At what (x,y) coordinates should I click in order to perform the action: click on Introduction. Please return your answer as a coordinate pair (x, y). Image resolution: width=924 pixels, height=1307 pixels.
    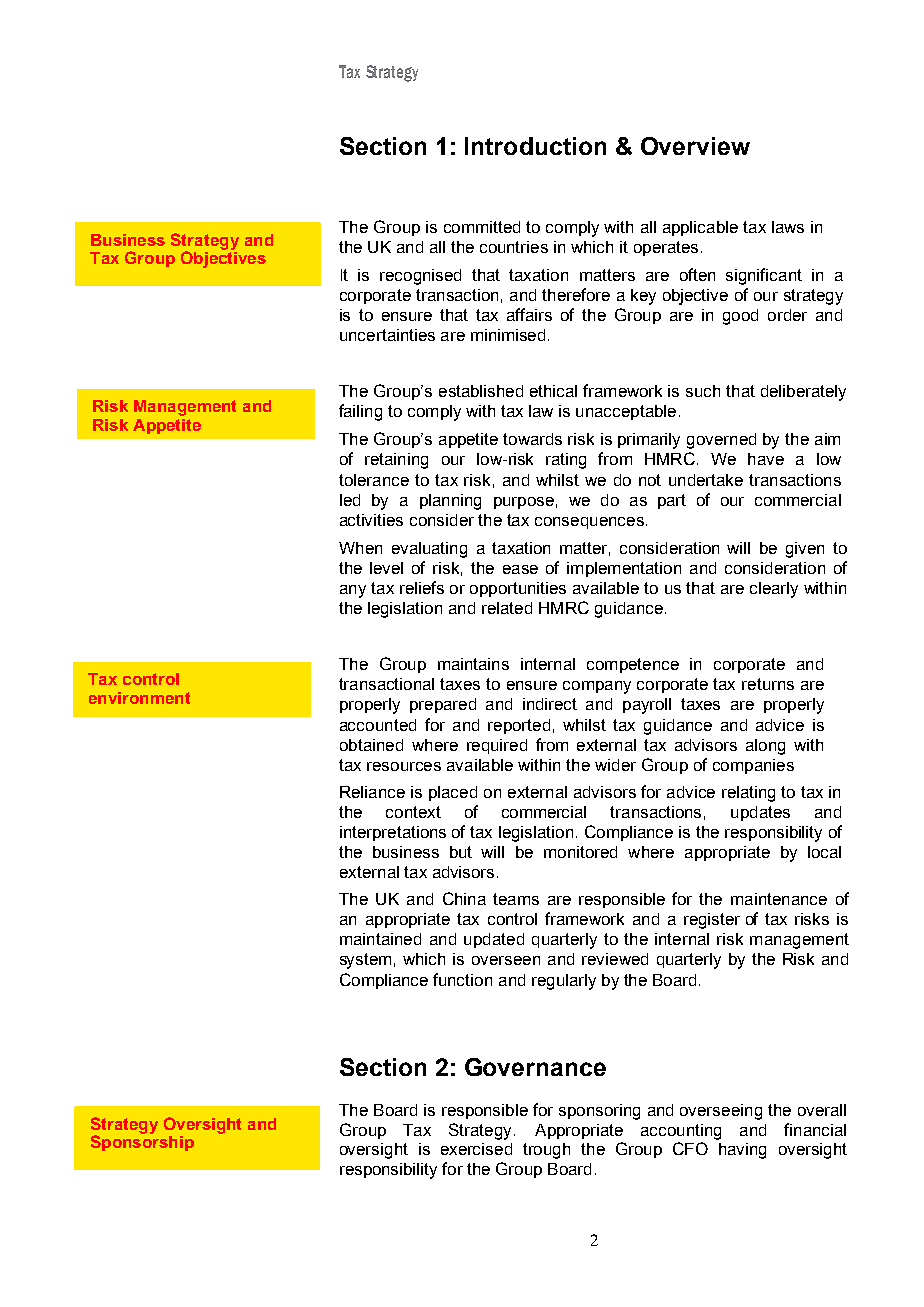
    Looking at the image, I should click on (535, 146).
